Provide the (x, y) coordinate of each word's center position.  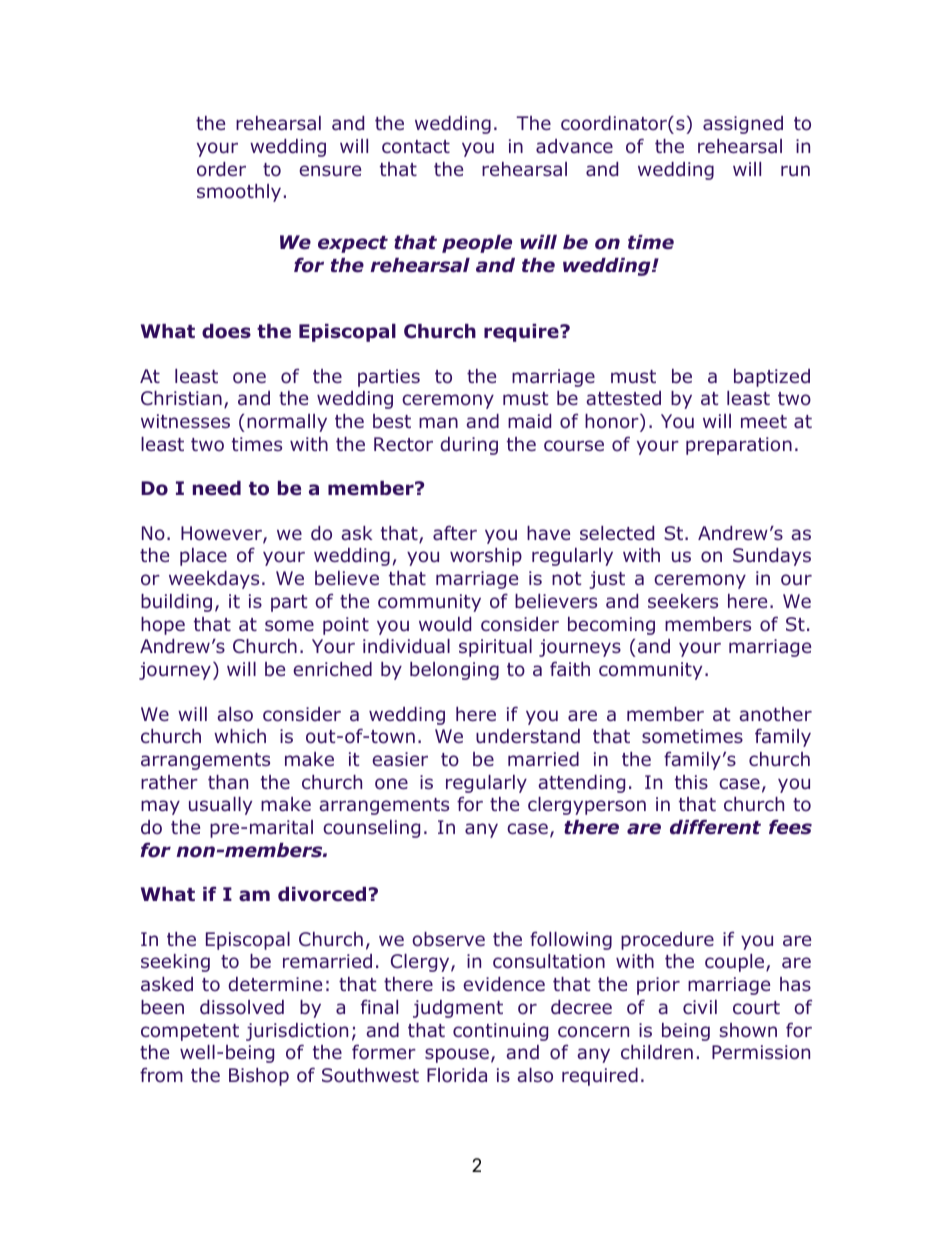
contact (416, 147)
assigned (743, 125)
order (221, 169)
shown (748, 1030)
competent (190, 1032)
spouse (457, 1055)
